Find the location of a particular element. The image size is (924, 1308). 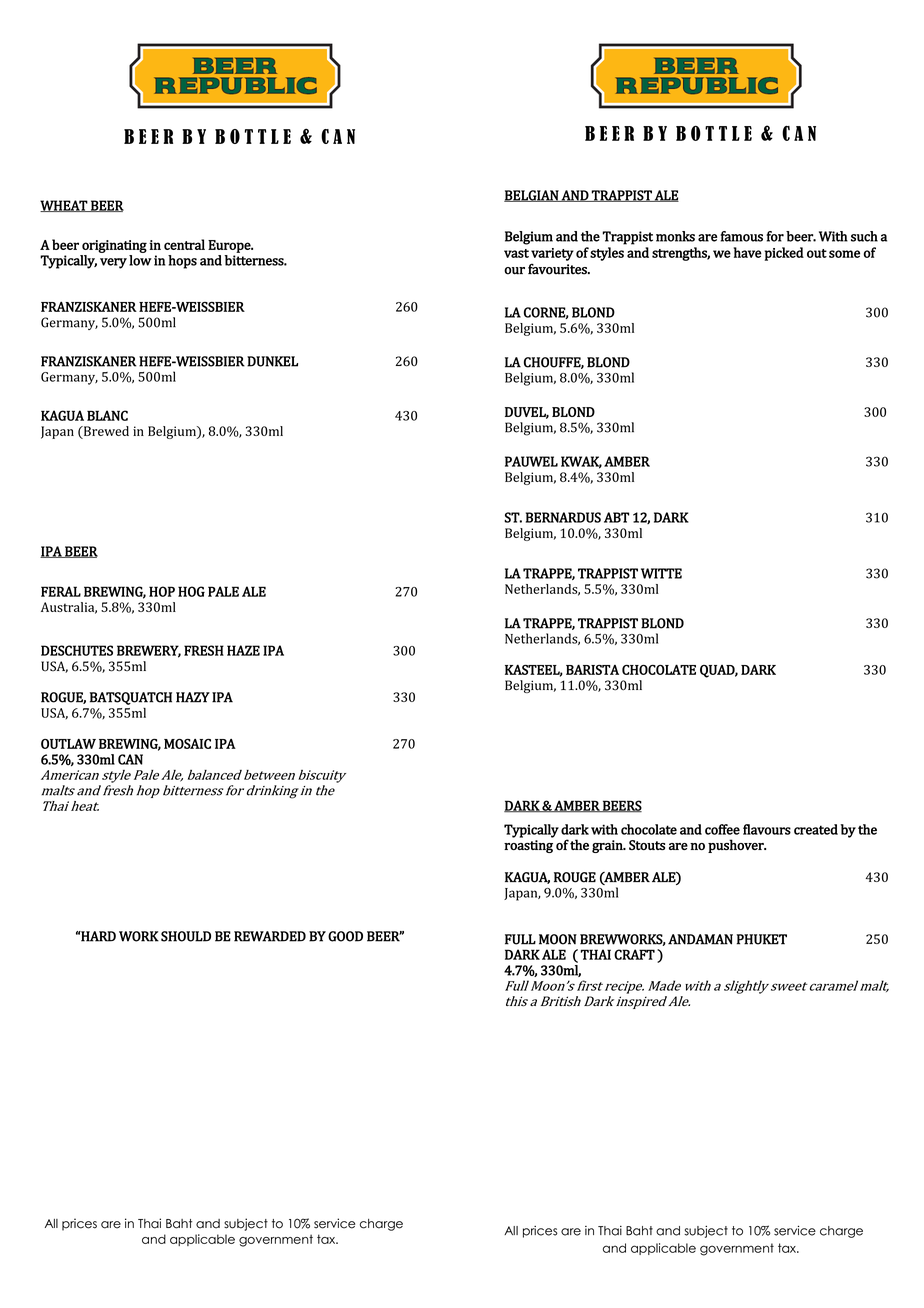

central is located at coordinates (184, 244).
